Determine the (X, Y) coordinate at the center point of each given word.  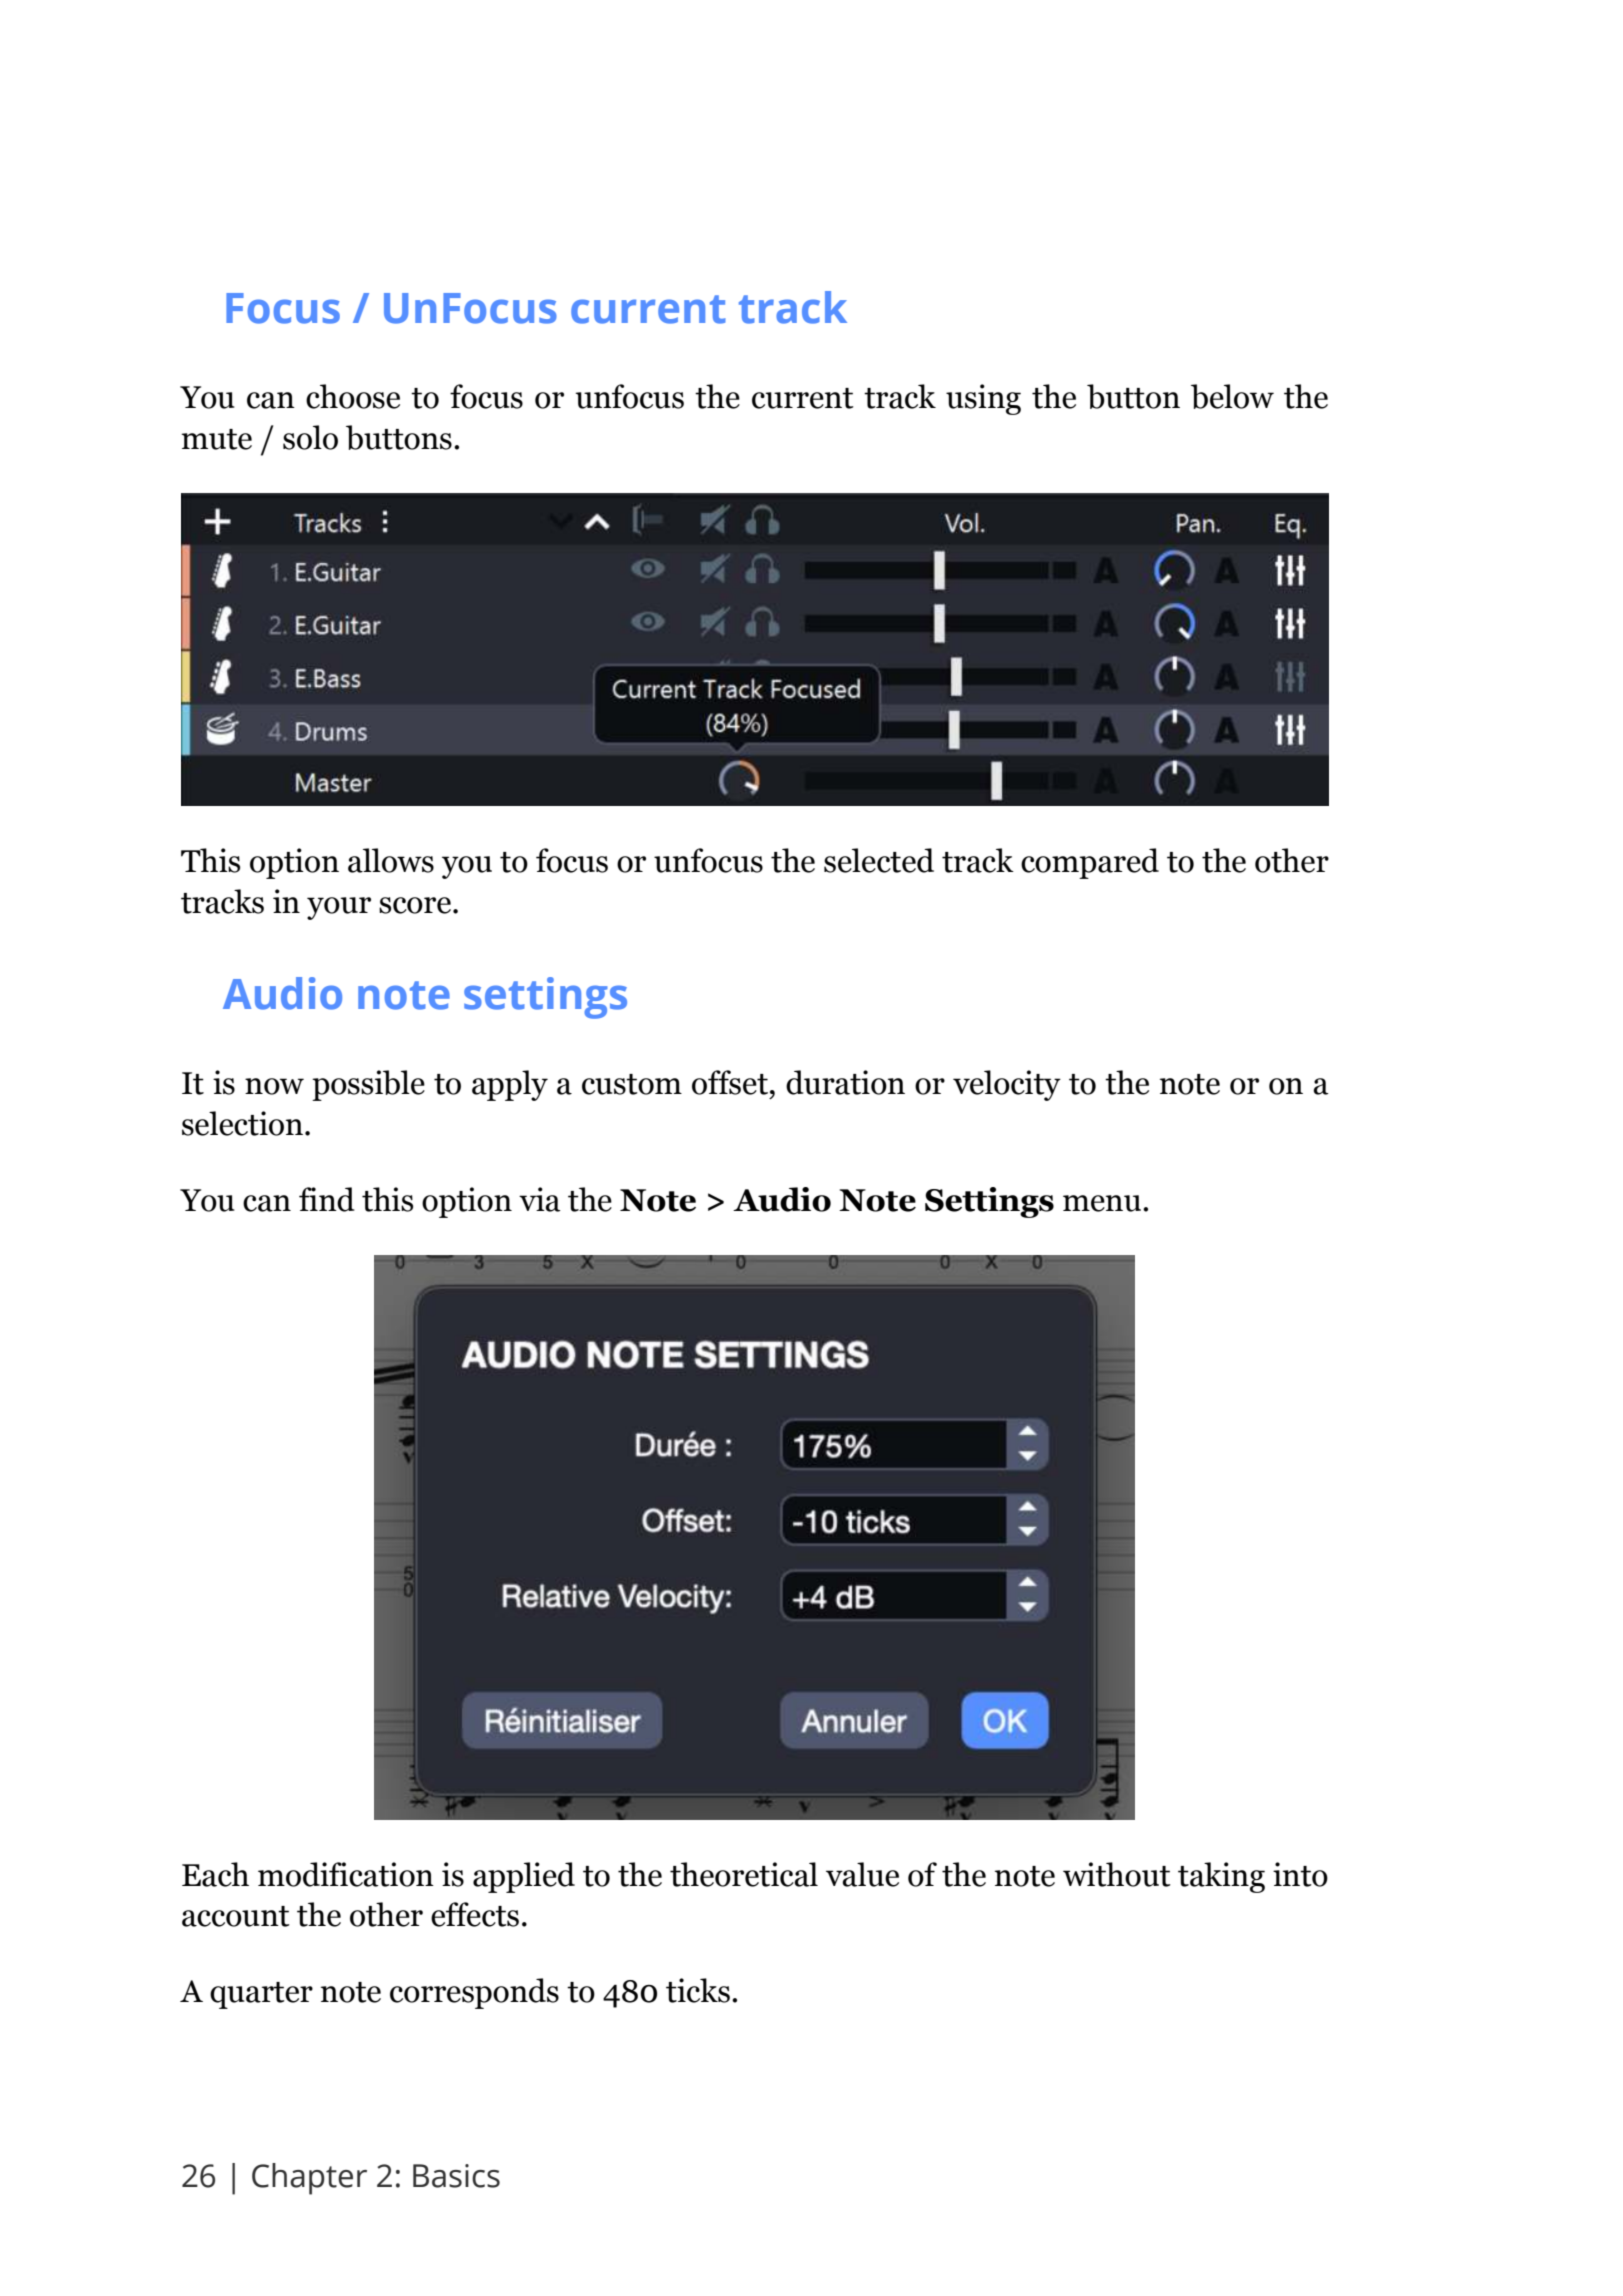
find (327, 1199)
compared (1090, 863)
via (540, 1199)
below (1232, 396)
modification (346, 1874)
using (983, 399)
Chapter (309, 2179)
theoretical (744, 1874)
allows (391, 860)
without (1116, 1874)
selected (879, 860)
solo (310, 437)
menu (1102, 1203)
